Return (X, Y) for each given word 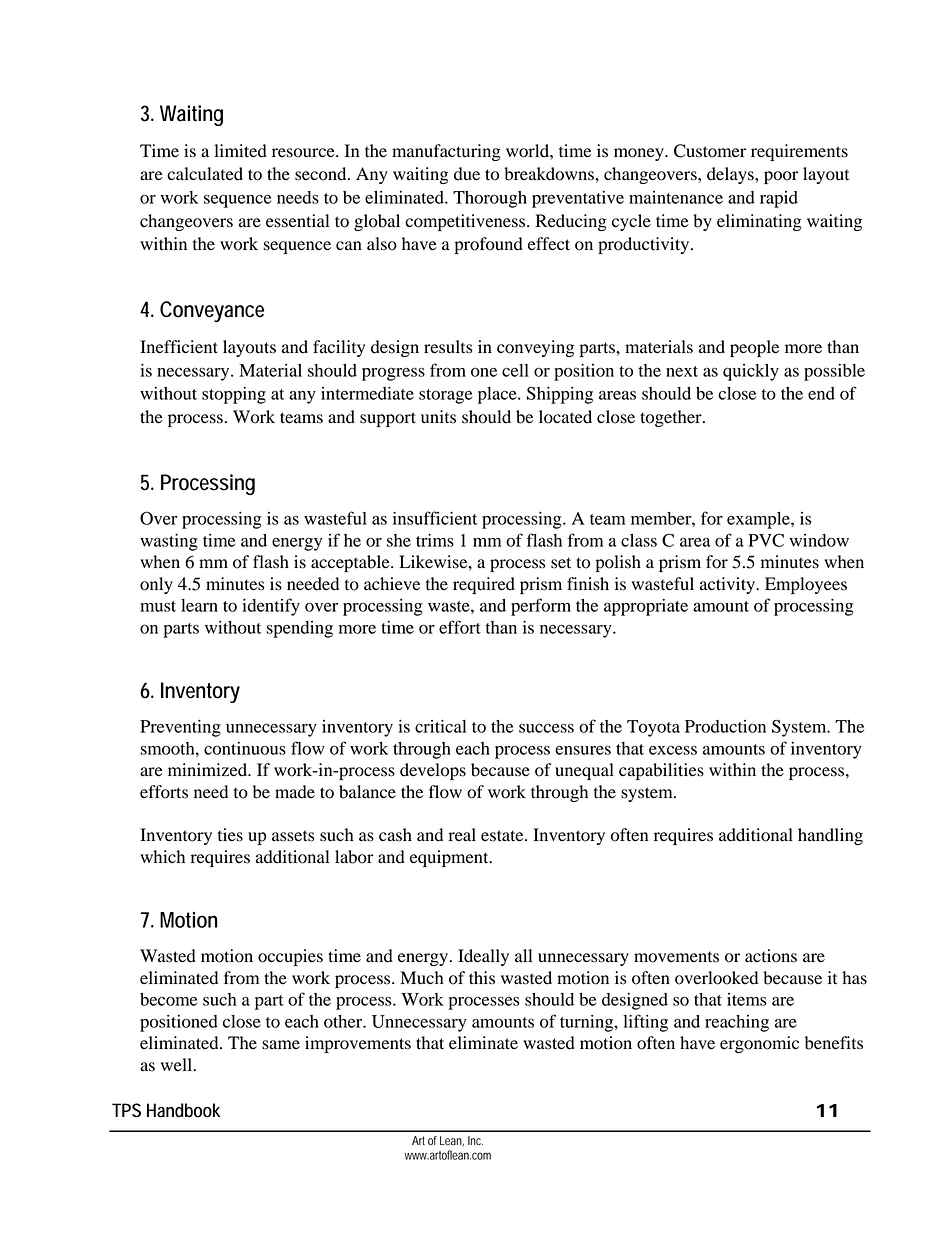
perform (541, 607)
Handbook (183, 1110)
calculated (205, 174)
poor (781, 177)
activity (728, 585)
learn (199, 605)
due (467, 174)
